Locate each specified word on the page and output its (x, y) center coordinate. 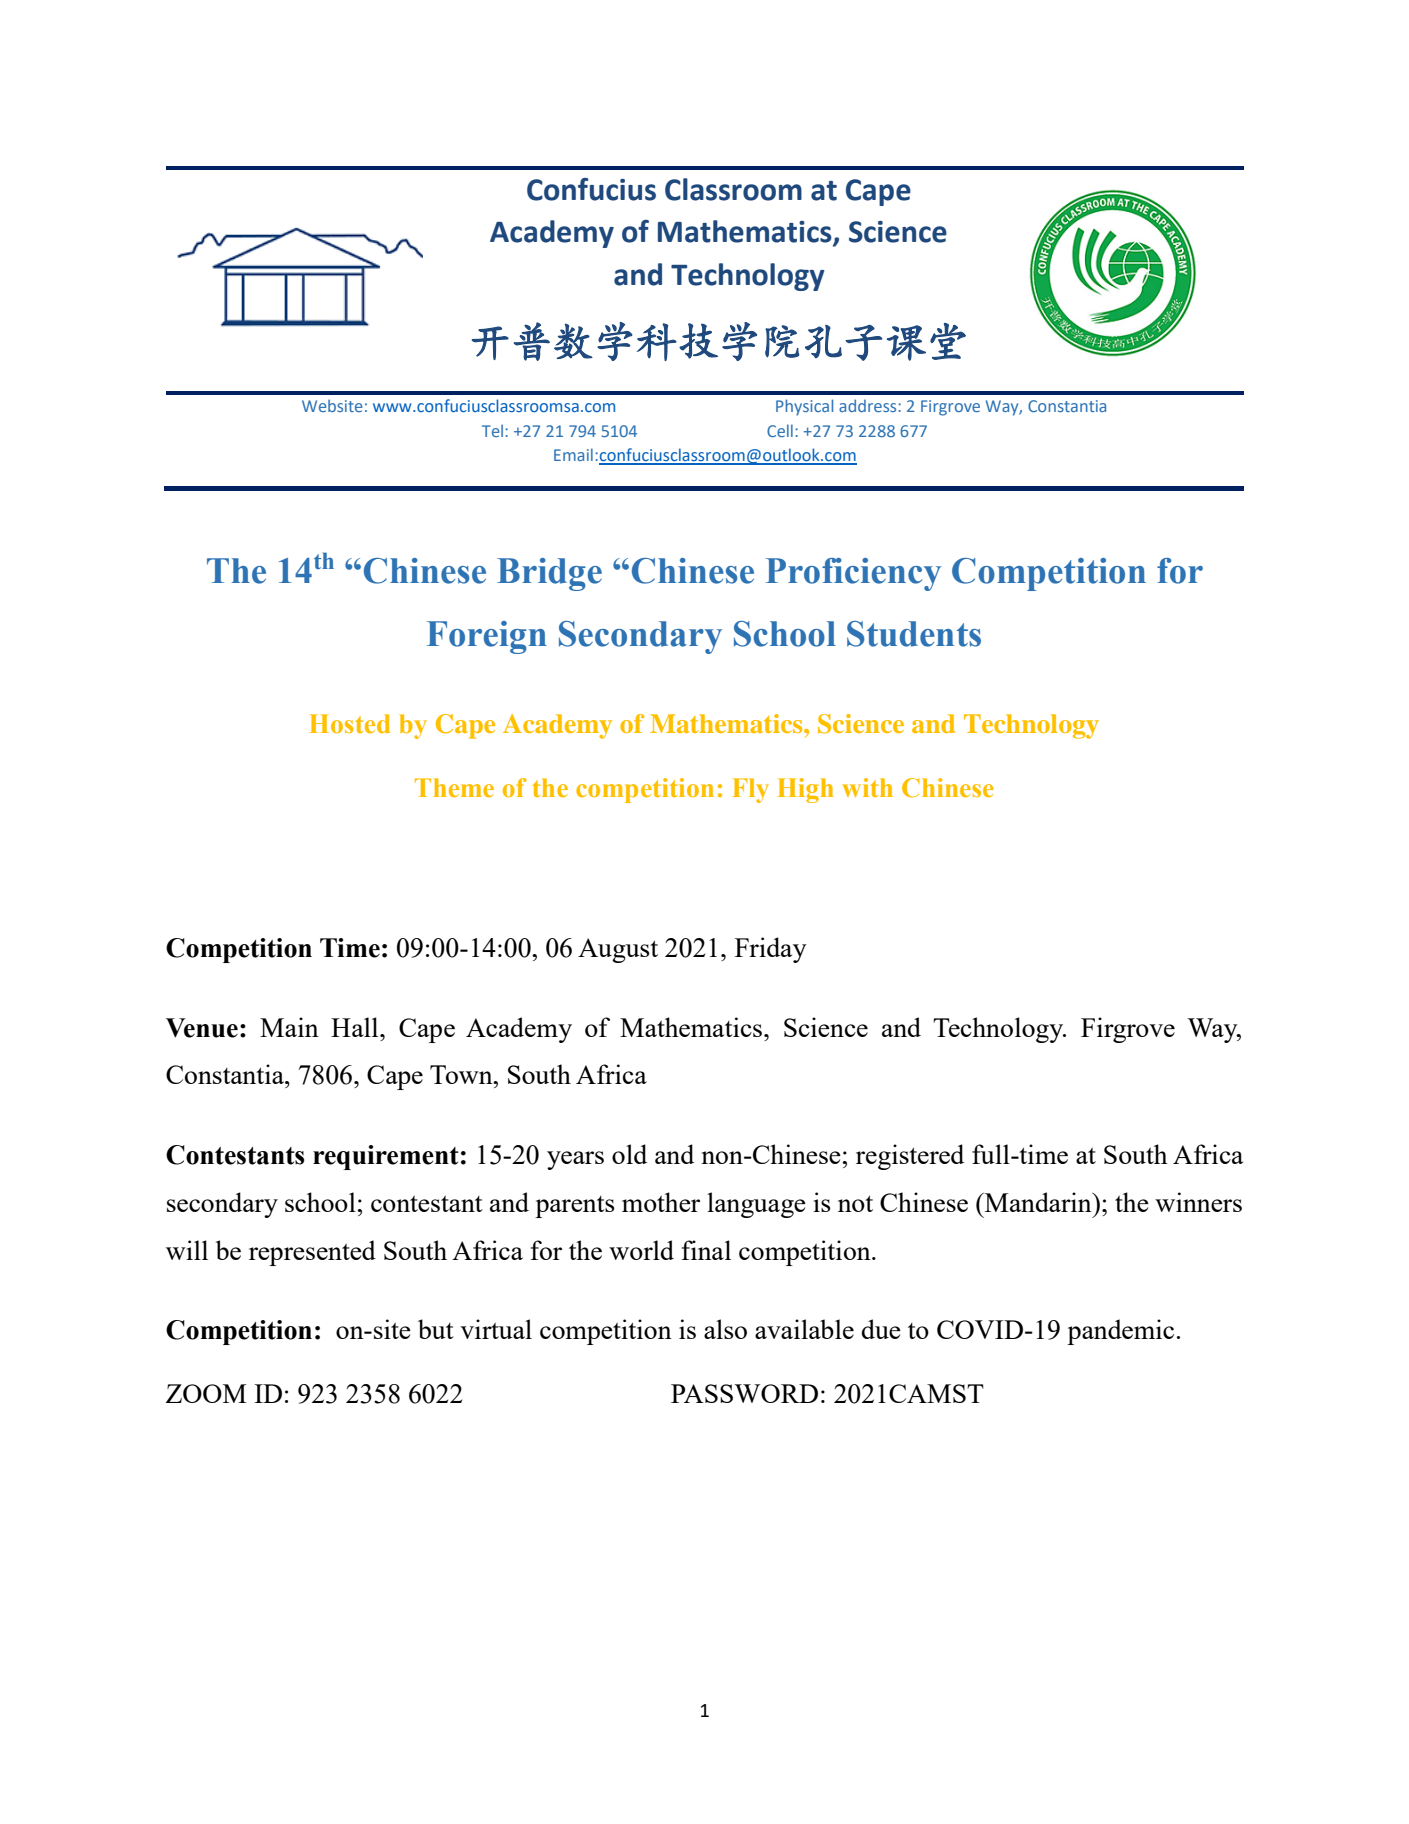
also (725, 1329)
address (869, 405)
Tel (494, 430)
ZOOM (206, 1393)
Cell (780, 430)
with (867, 787)
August (618, 950)
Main (289, 1027)
